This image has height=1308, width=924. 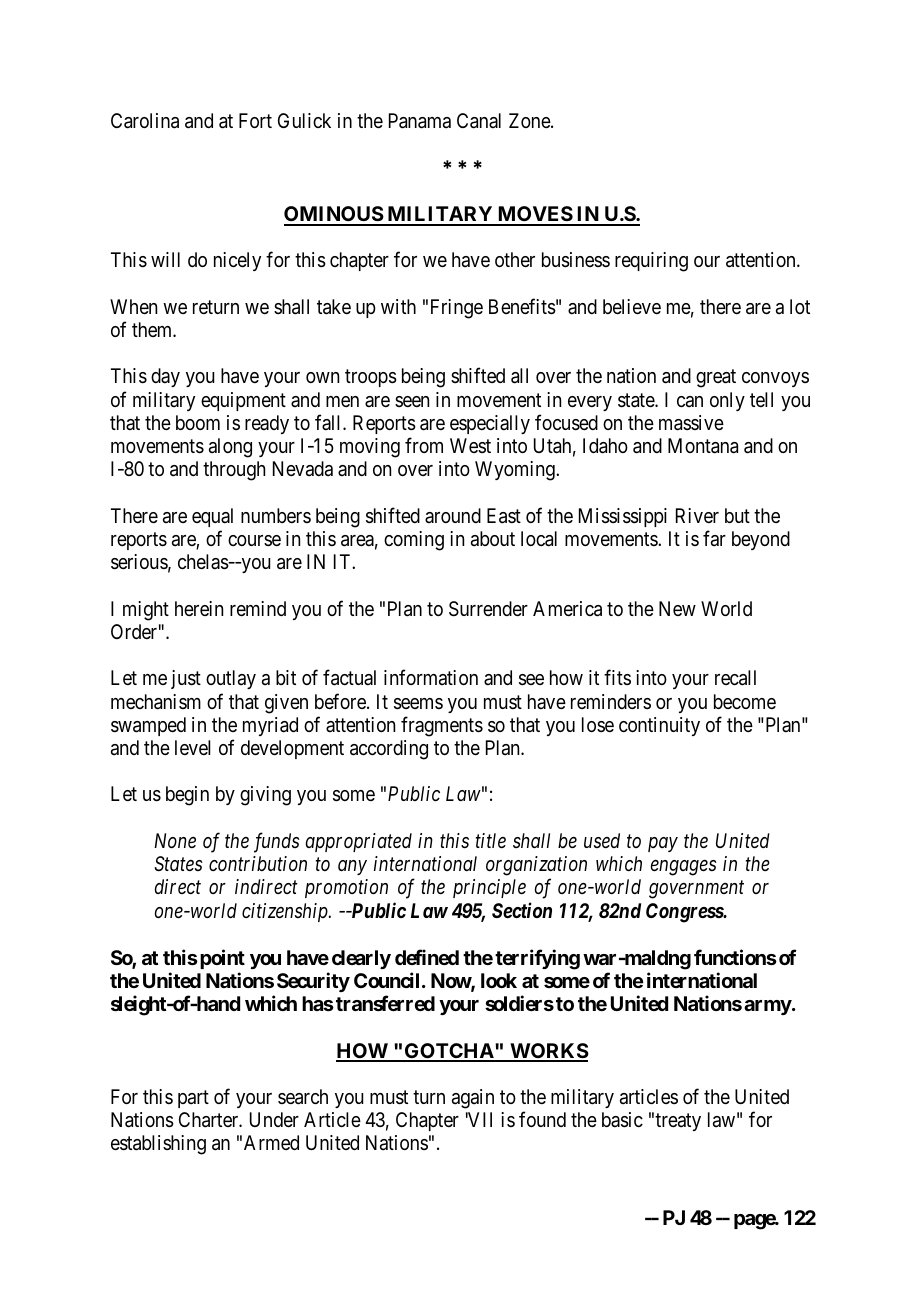 What do you see at coordinates (234, 471) in the image?
I see `through` at bounding box center [234, 471].
